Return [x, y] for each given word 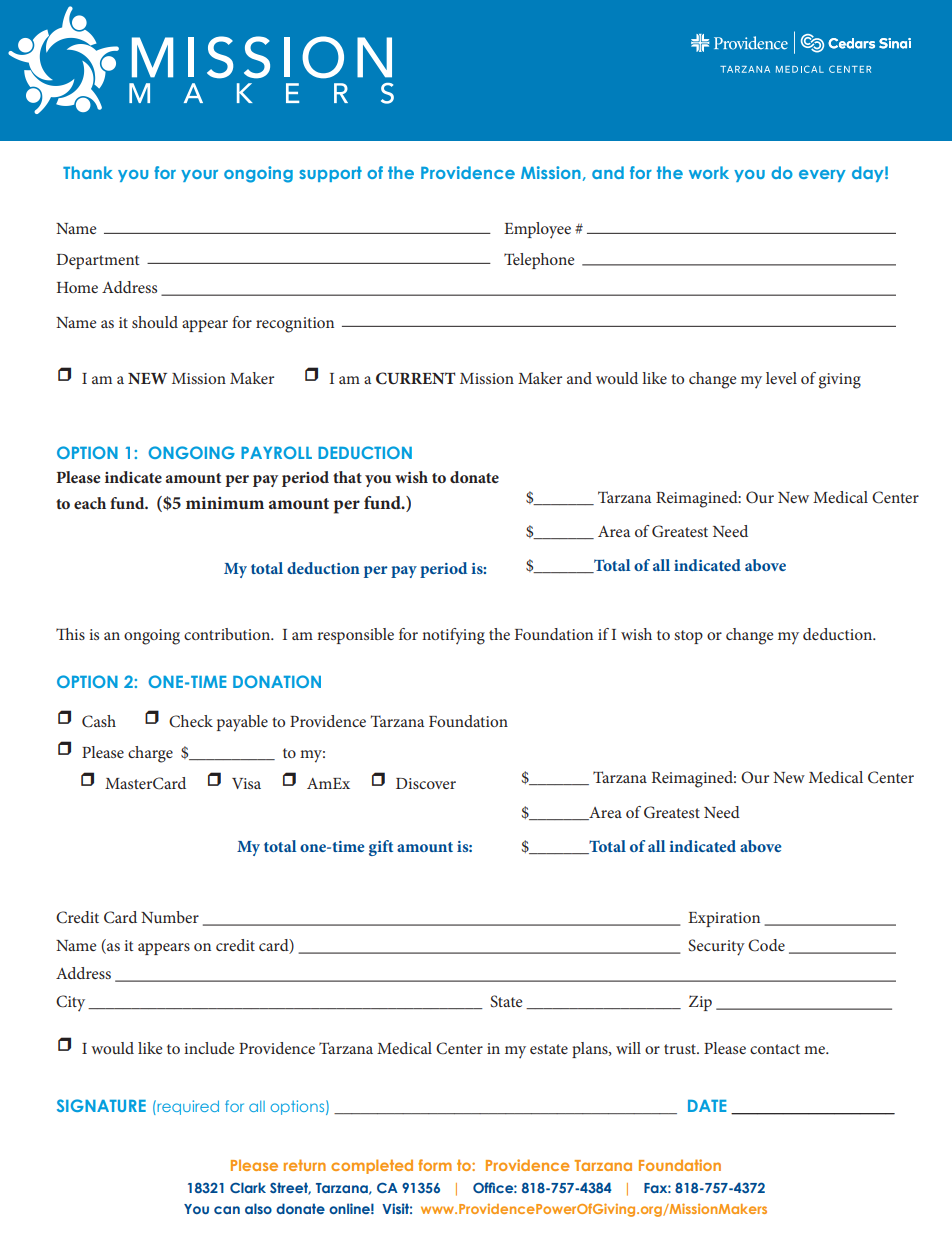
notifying [453, 636]
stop [688, 637]
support [330, 174]
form [435, 1165]
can [227, 1210]
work [709, 172]
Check [191, 721]
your [199, 176]
